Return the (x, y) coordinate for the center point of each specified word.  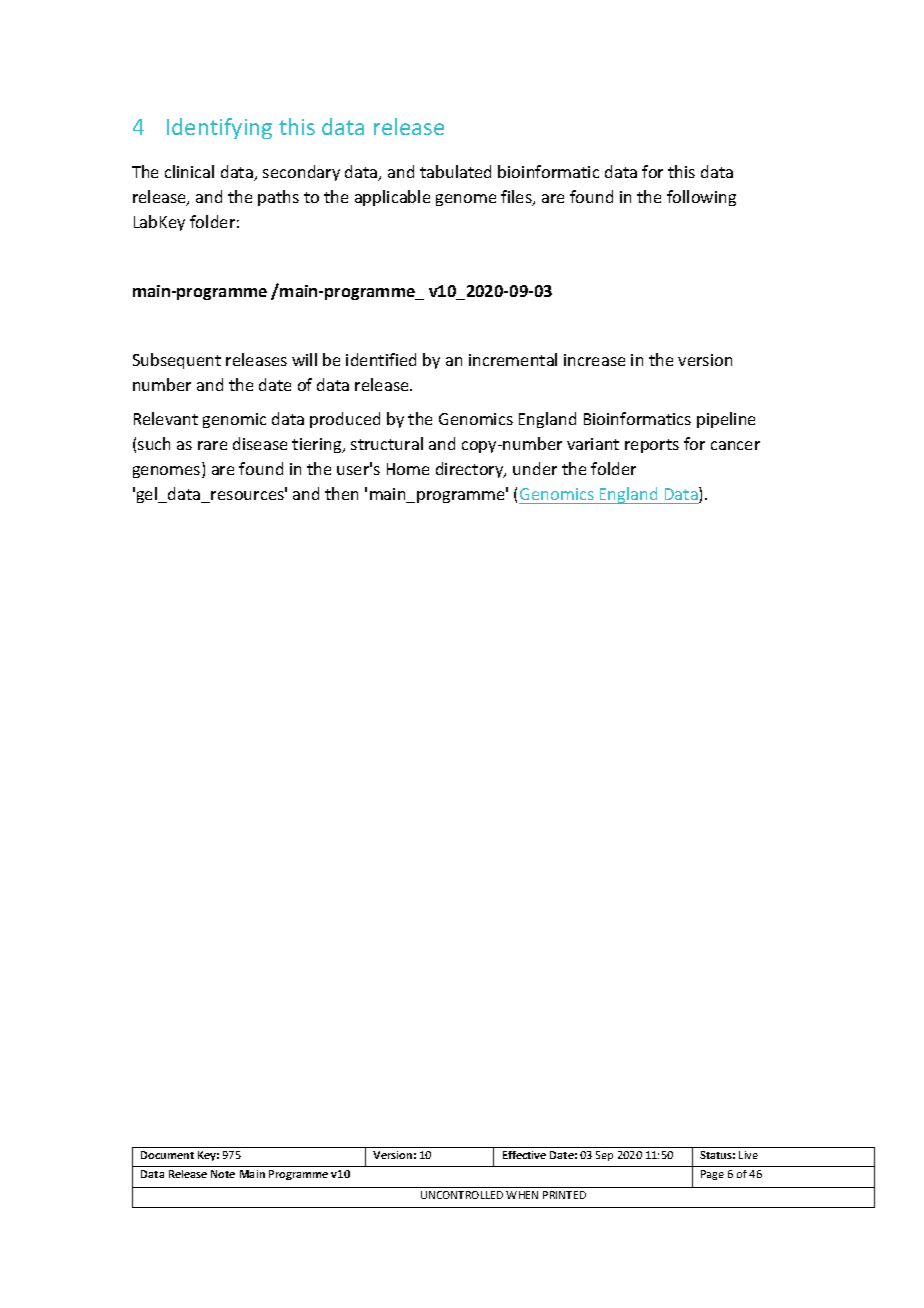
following (701, 198)
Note (223, 1174)
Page (712, 1175)
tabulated (455, 171)
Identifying (219, 128)
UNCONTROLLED (462, 1195)
